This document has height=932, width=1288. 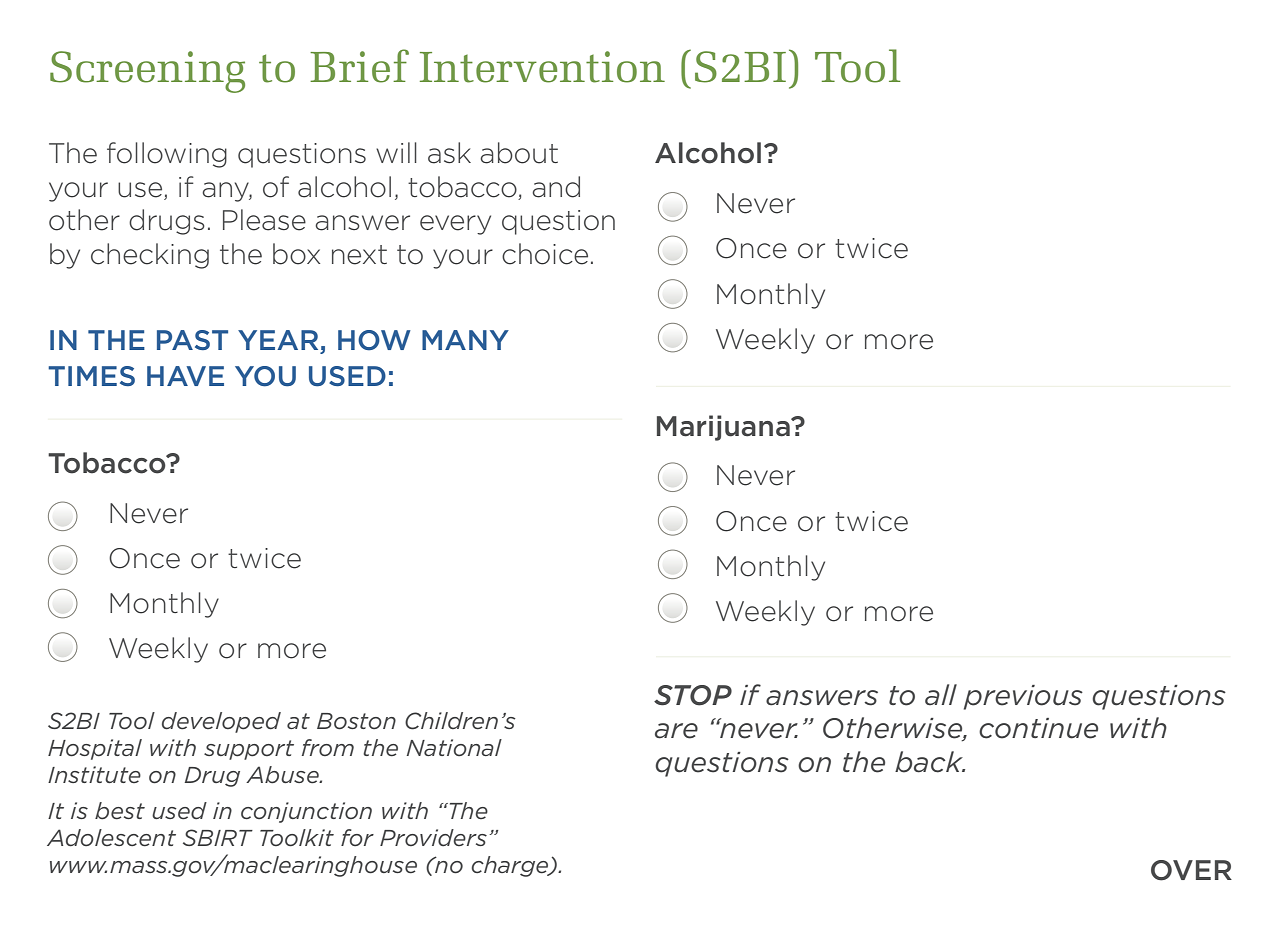 What do you see at coordinates (111, 838) in the document?
I see `Adolescent` at bounding box center [111, 838].
